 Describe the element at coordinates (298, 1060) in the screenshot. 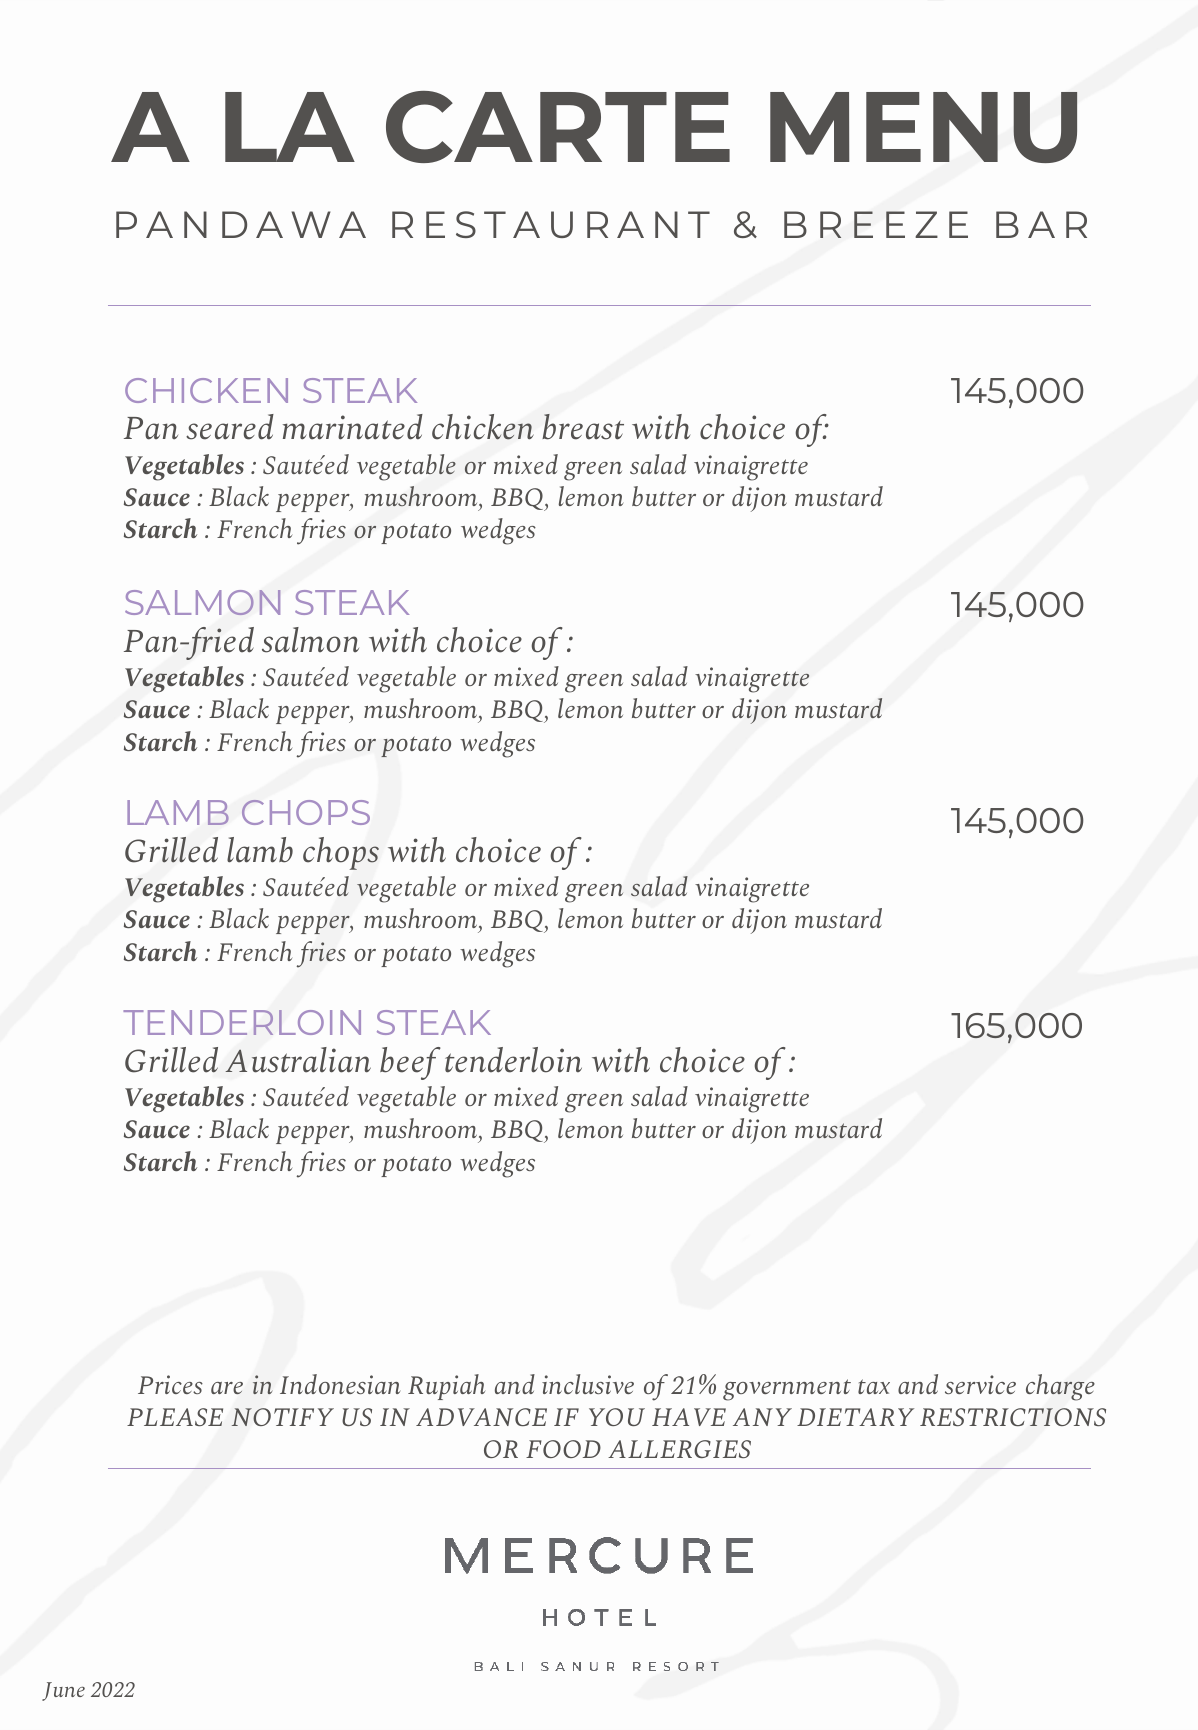

I see `Australian` at that location.
